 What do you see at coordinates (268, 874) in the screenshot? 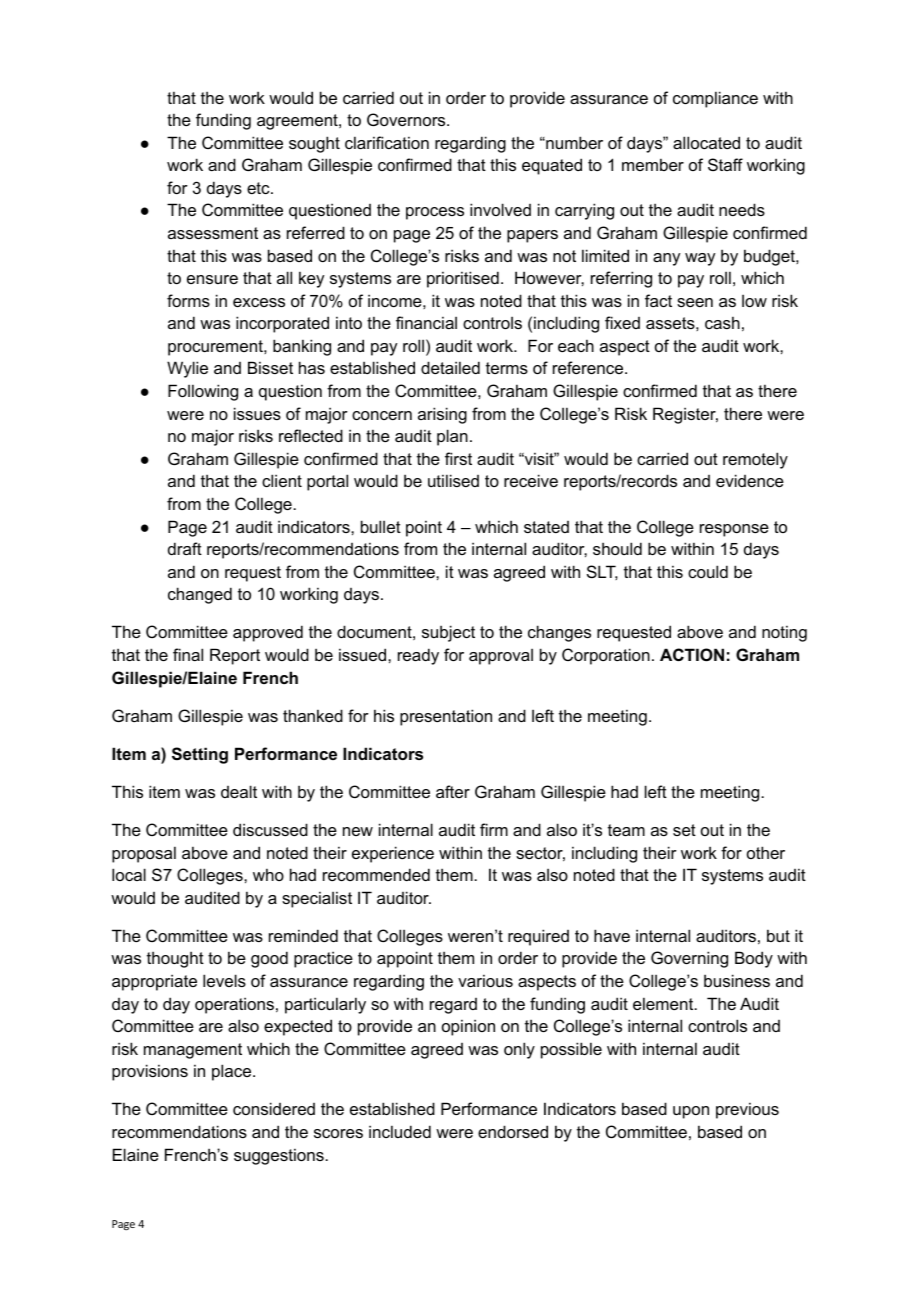
I see `who` at bounding box center [268, 874].
